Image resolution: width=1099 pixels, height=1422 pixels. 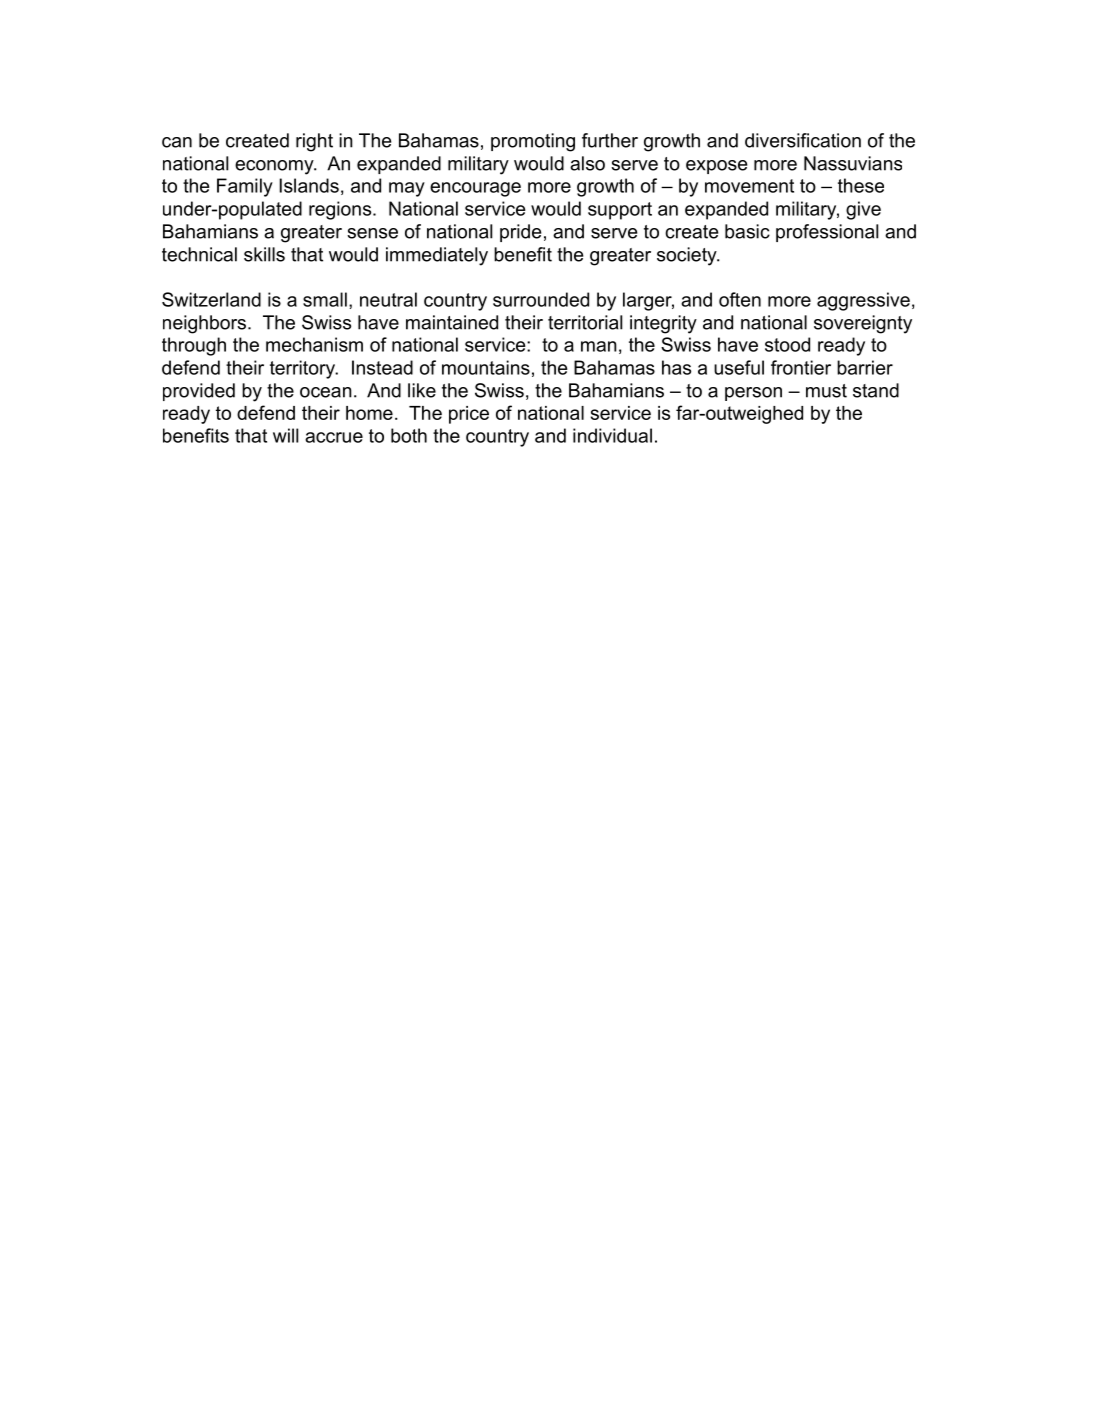 What do you see at coordinates (204, 324) in the screenshot?
I see `neighbors` at bounding box center [204, 324].
